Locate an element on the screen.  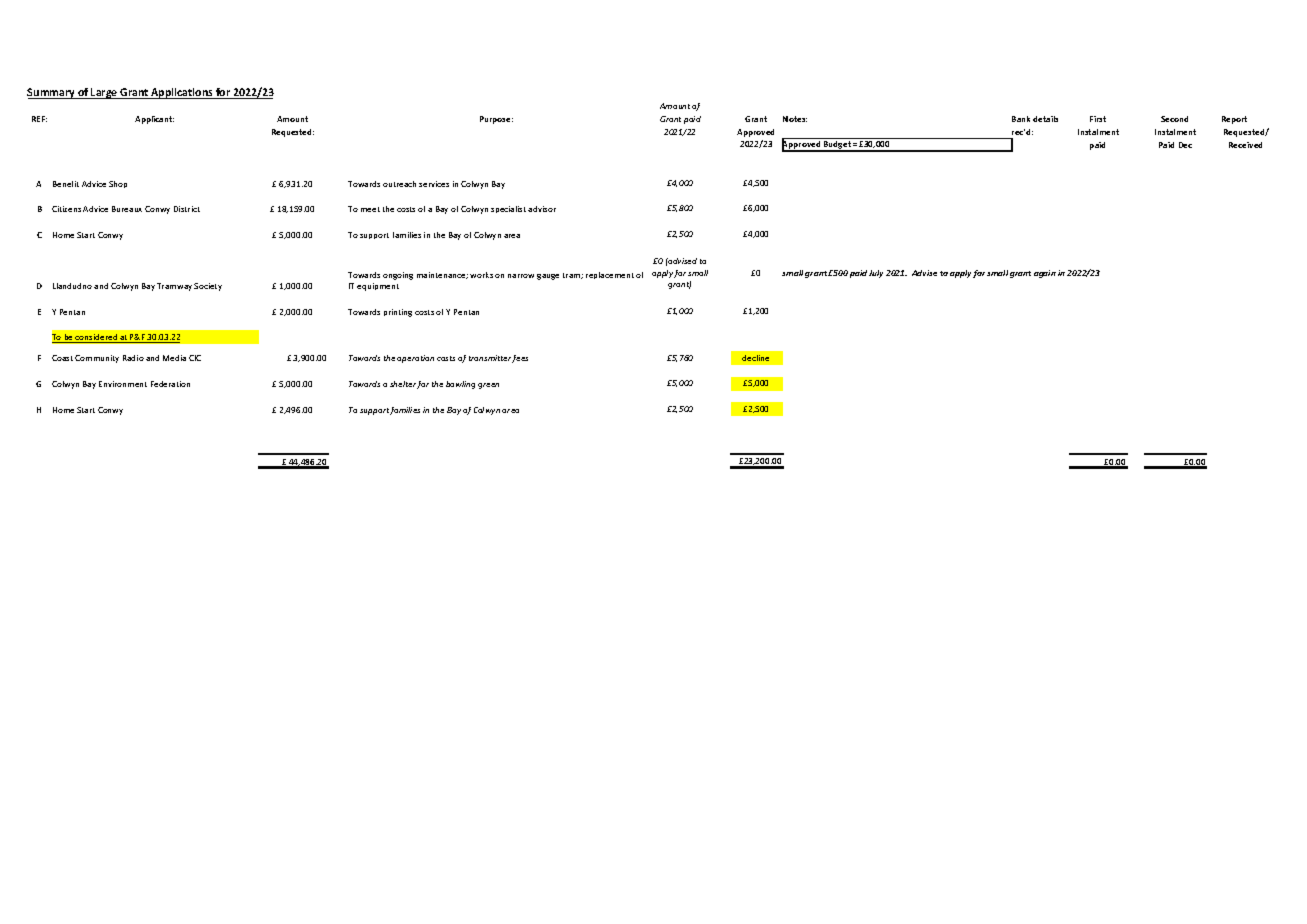
Notes is located at coordinates (795, 119).
